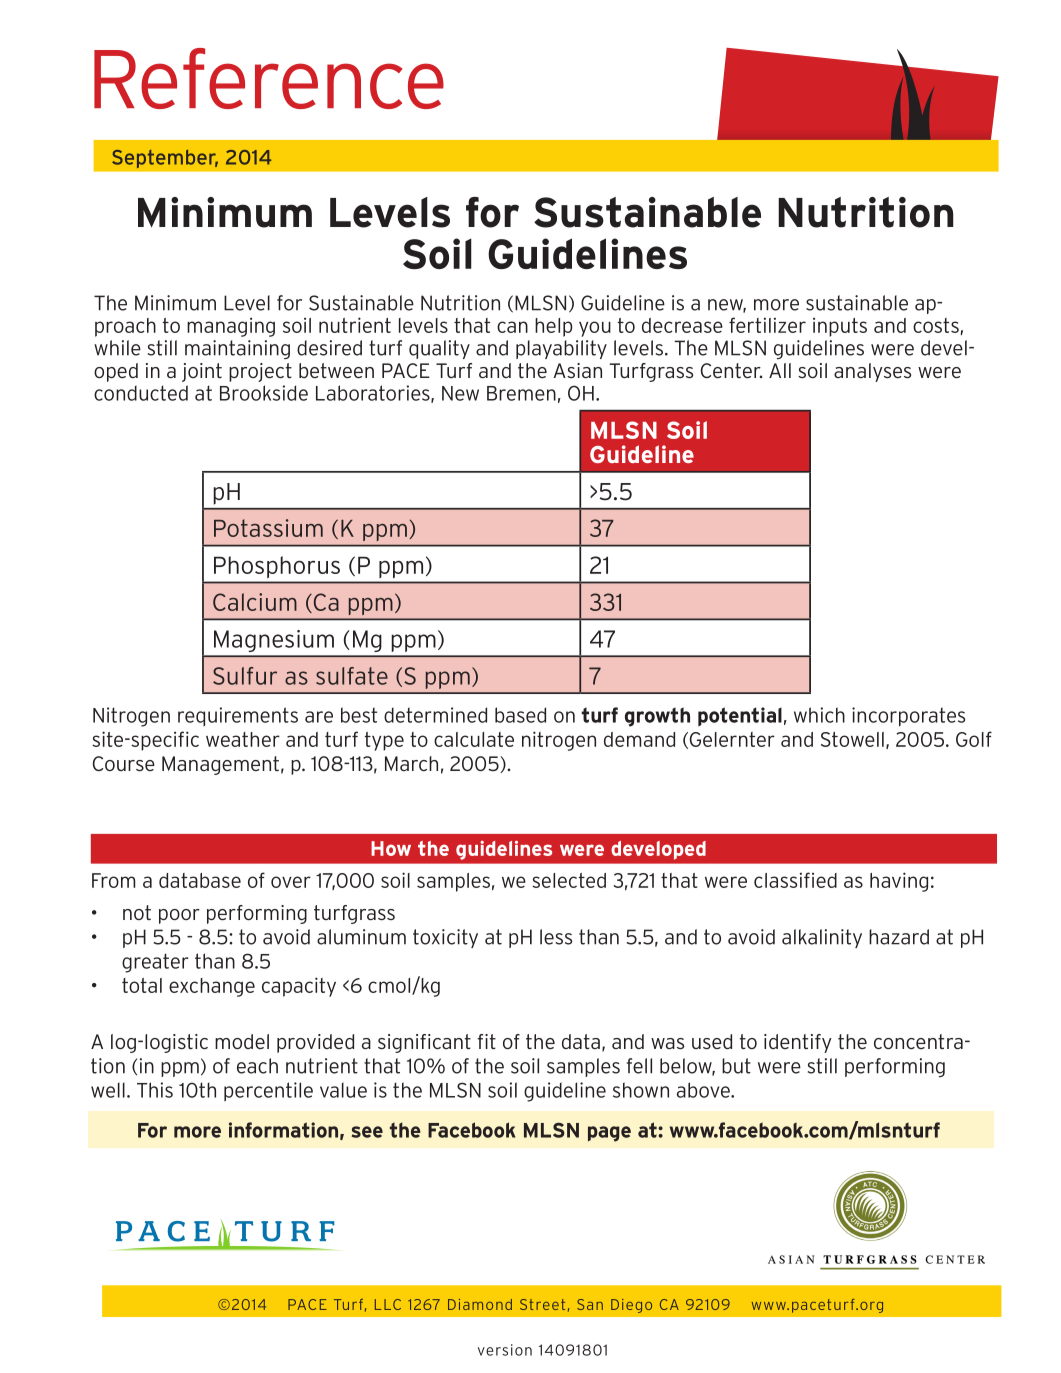  What do you see at coordinates (486, 1041) in the document?
I see `fit` at bounding box center [486, 1041].
